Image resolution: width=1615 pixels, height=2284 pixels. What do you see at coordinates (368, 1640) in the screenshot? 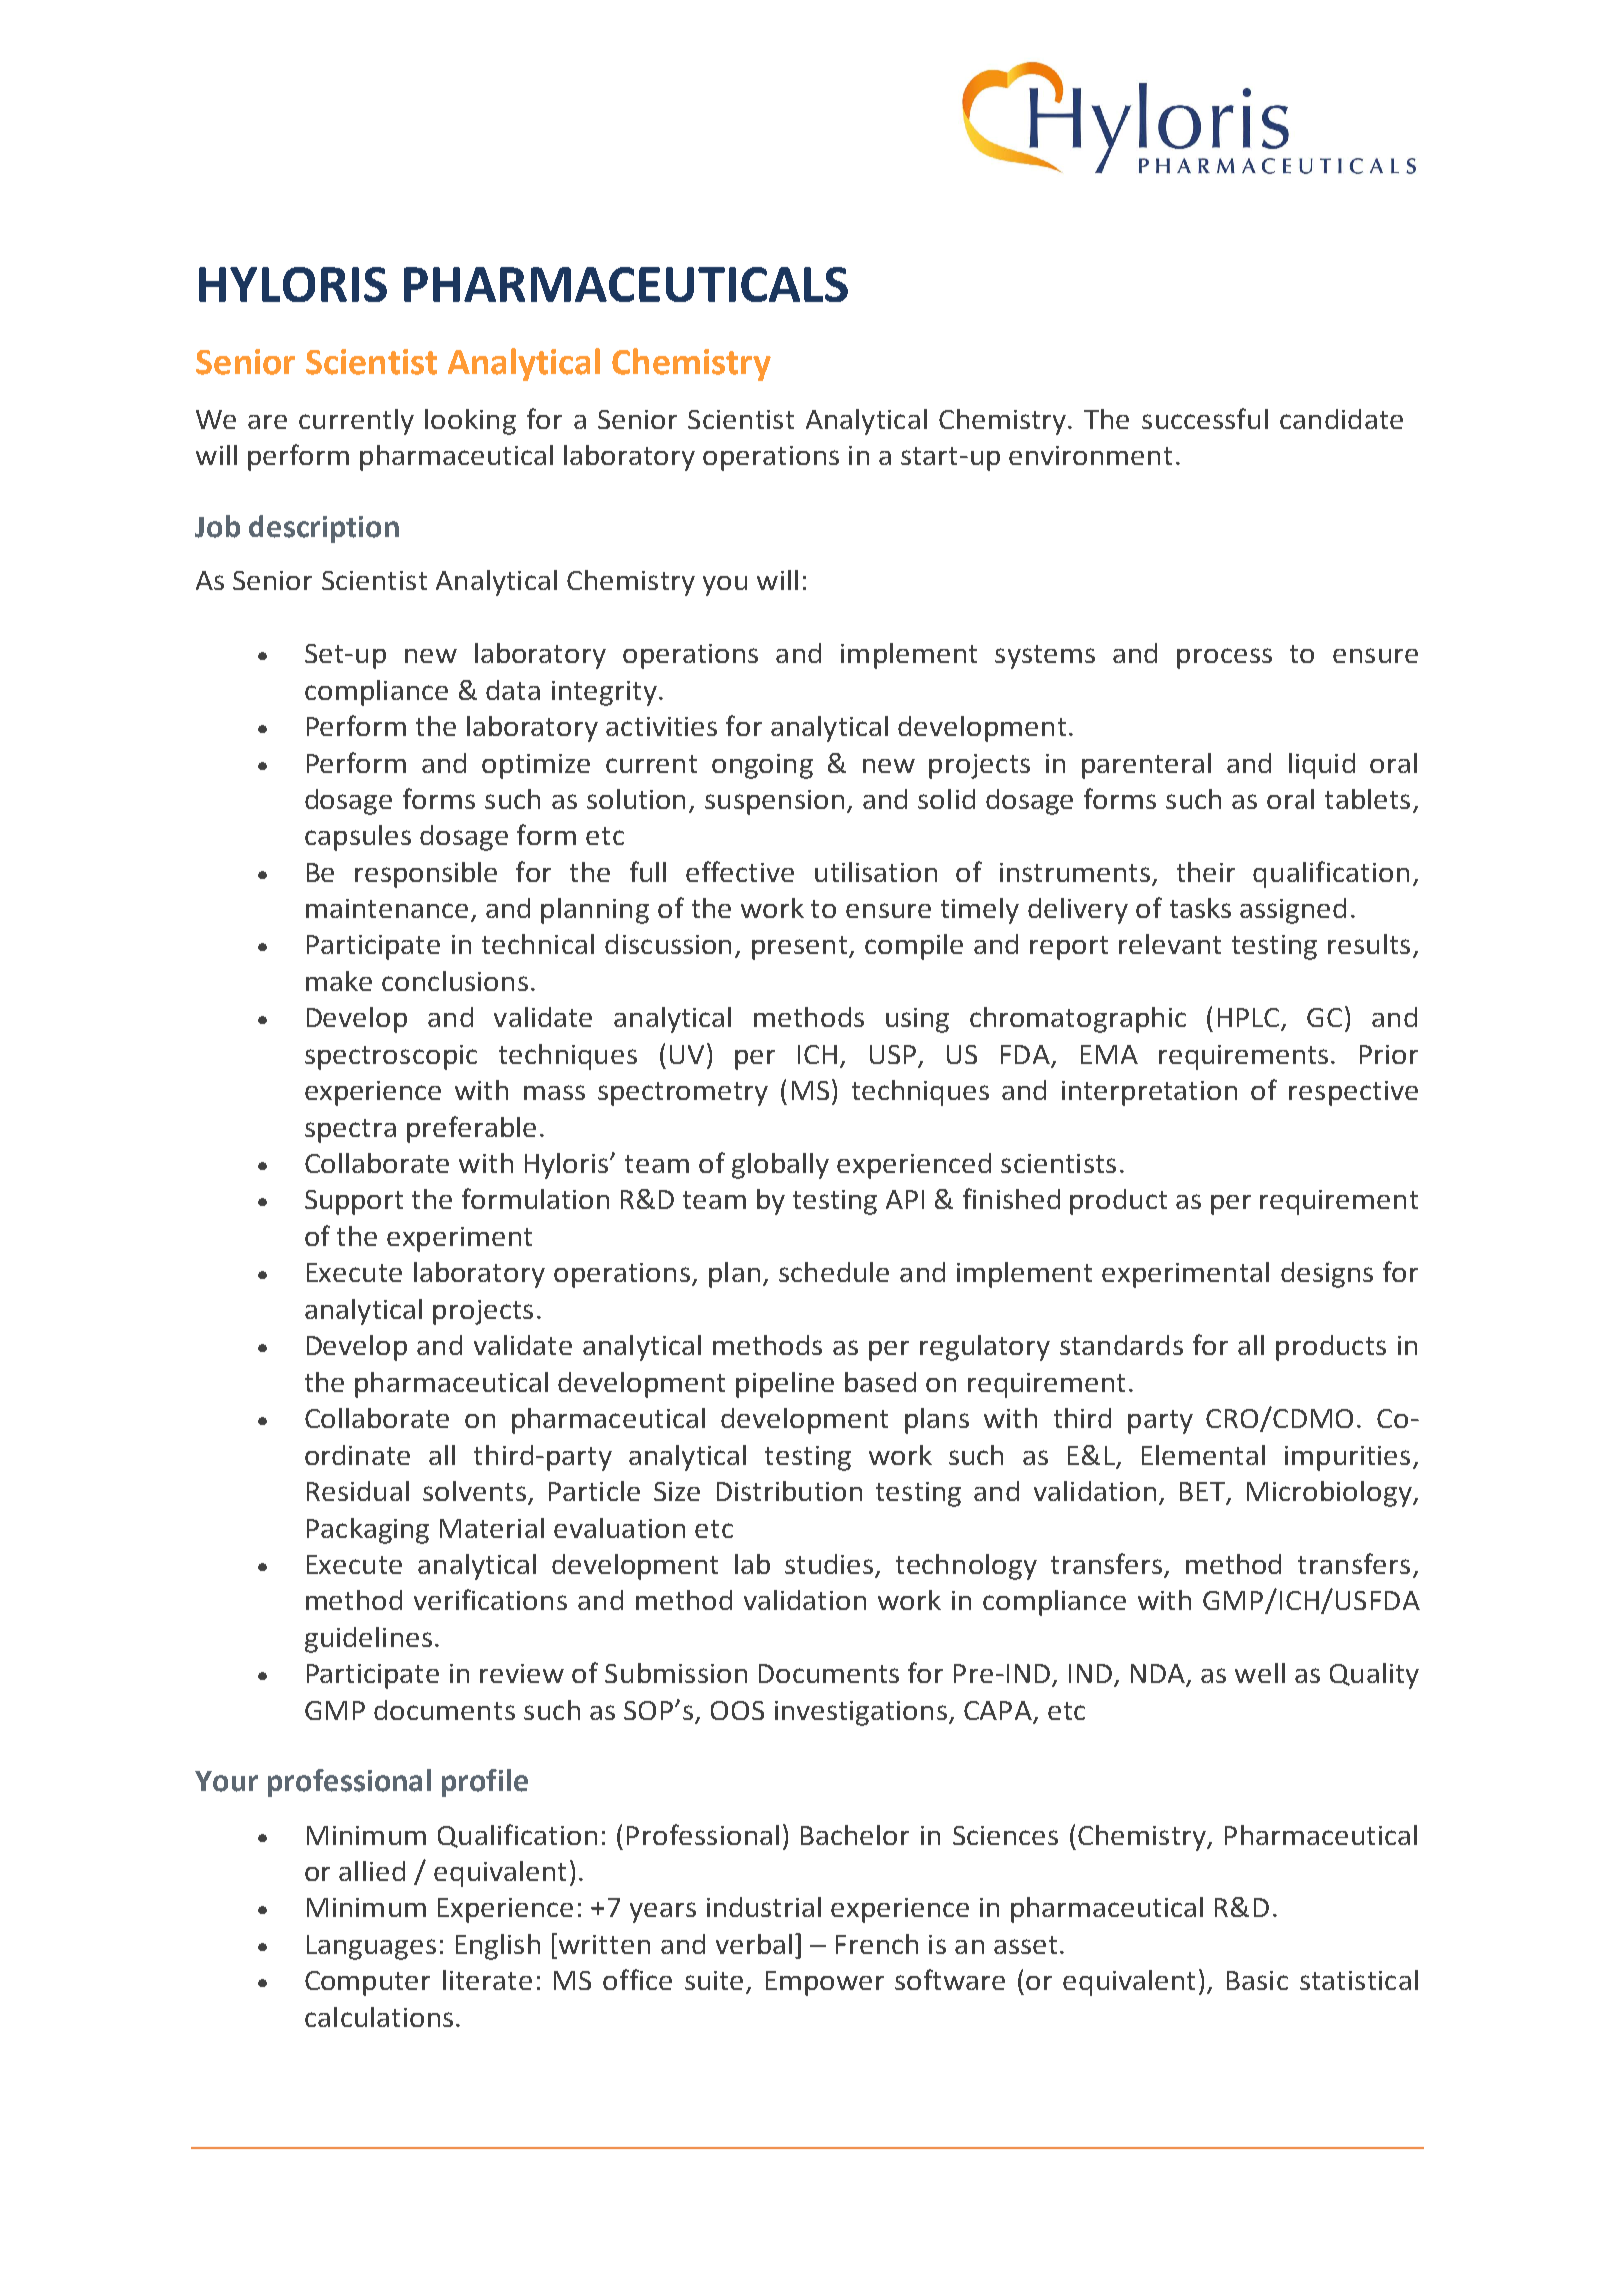
I see `guidelines` at bounding box center [368, 1640].
